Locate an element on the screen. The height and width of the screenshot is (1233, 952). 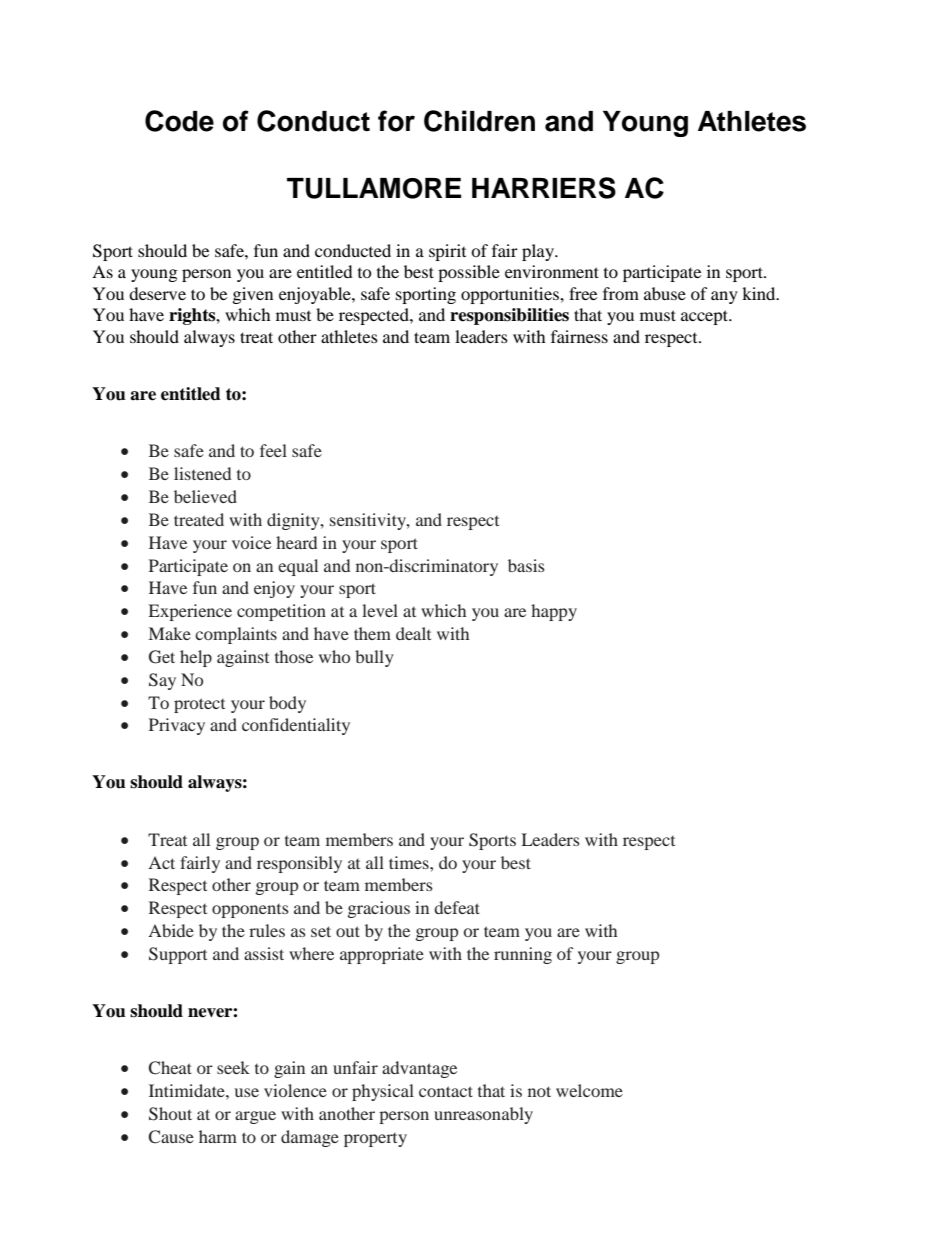
abuse is located at coordinates (665, 293).
